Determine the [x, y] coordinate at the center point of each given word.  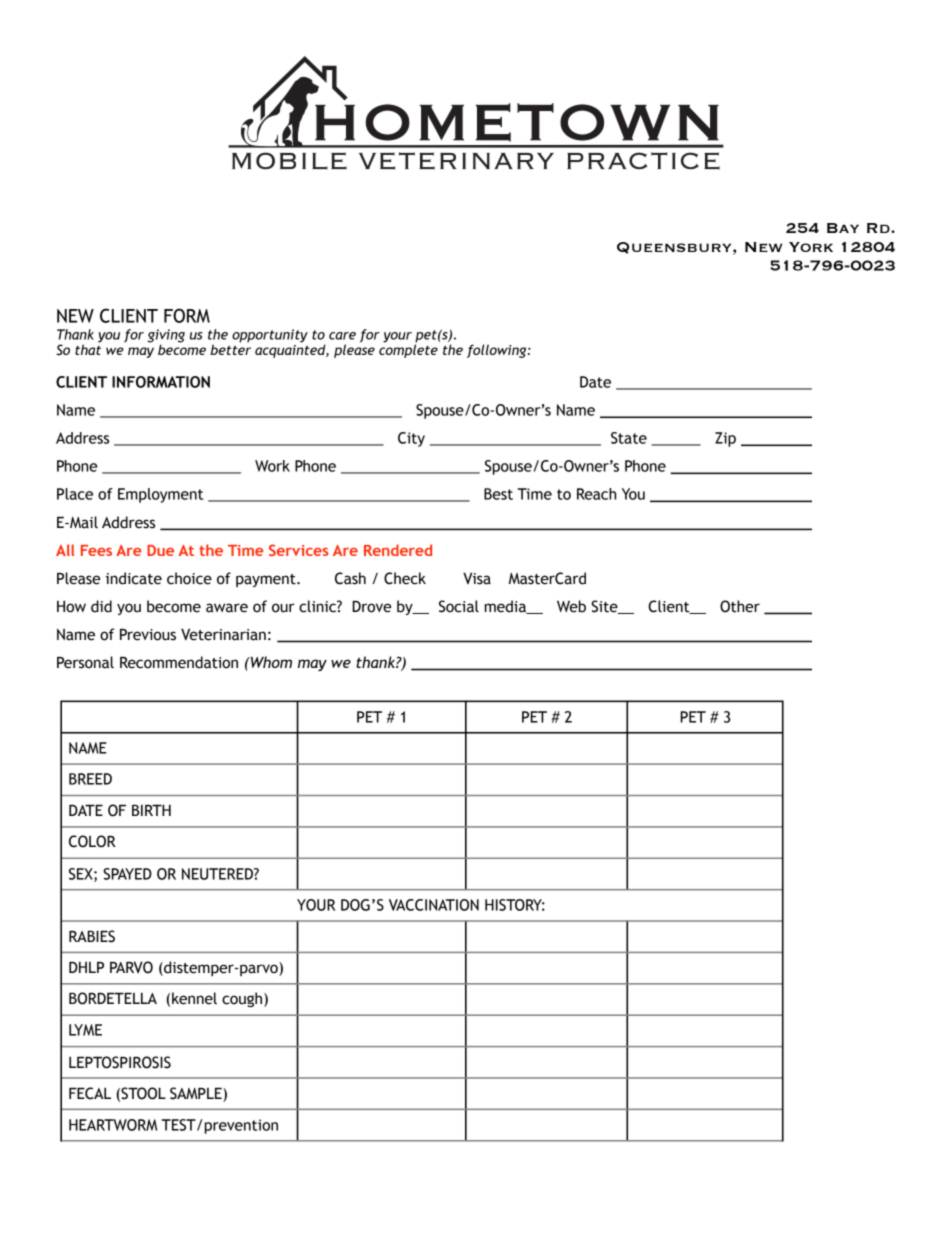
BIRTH [151, 810]
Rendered [398, 550]
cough [243, 999]
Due [160, 550]
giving [166, 337]
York [811, 247]
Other [740, 606]
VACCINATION [434, 905]
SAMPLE [197, 1094]
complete [408, 350]
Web [571, 606]
